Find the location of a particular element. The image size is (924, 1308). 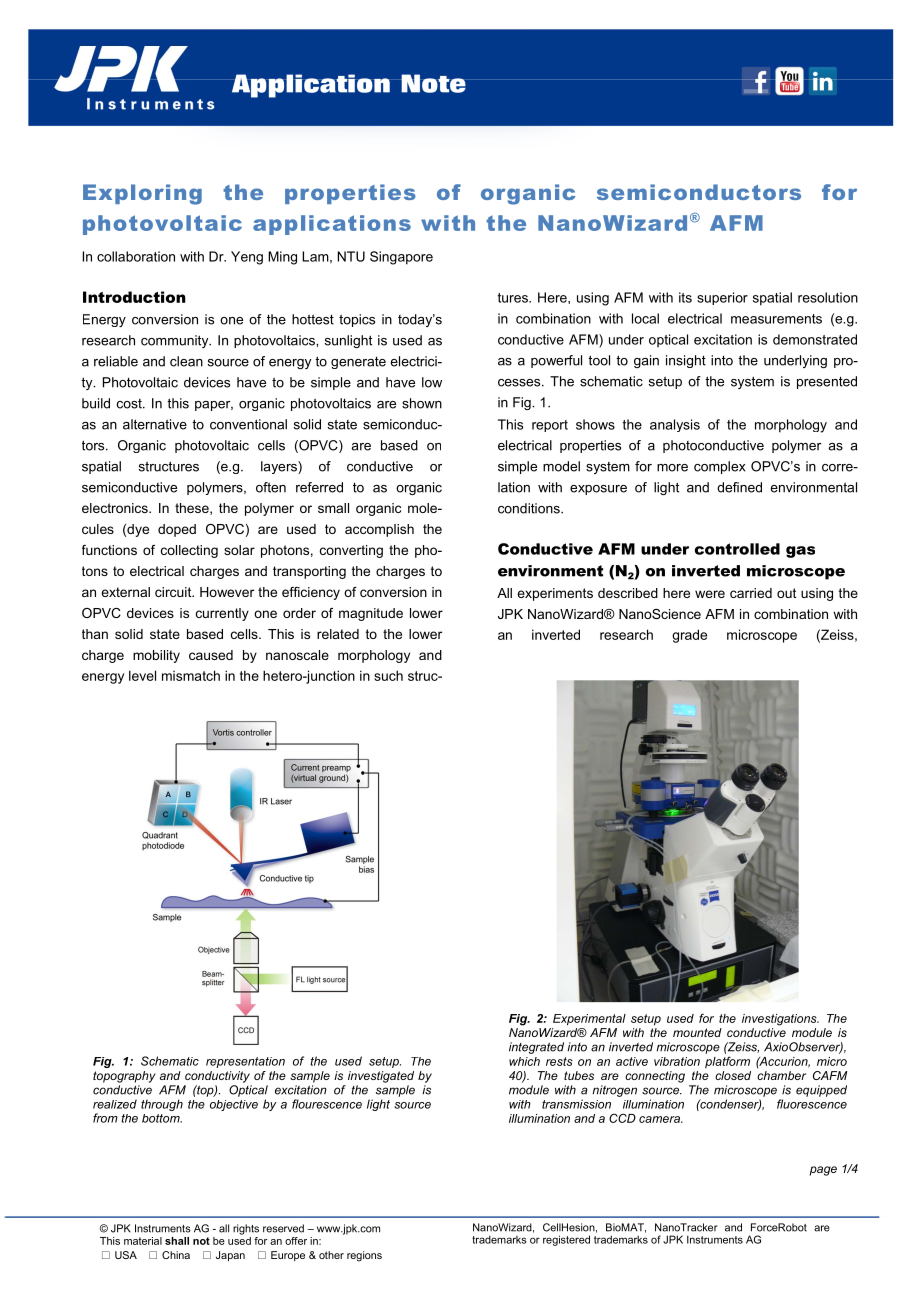

such is located at coordinates (388, 675).
